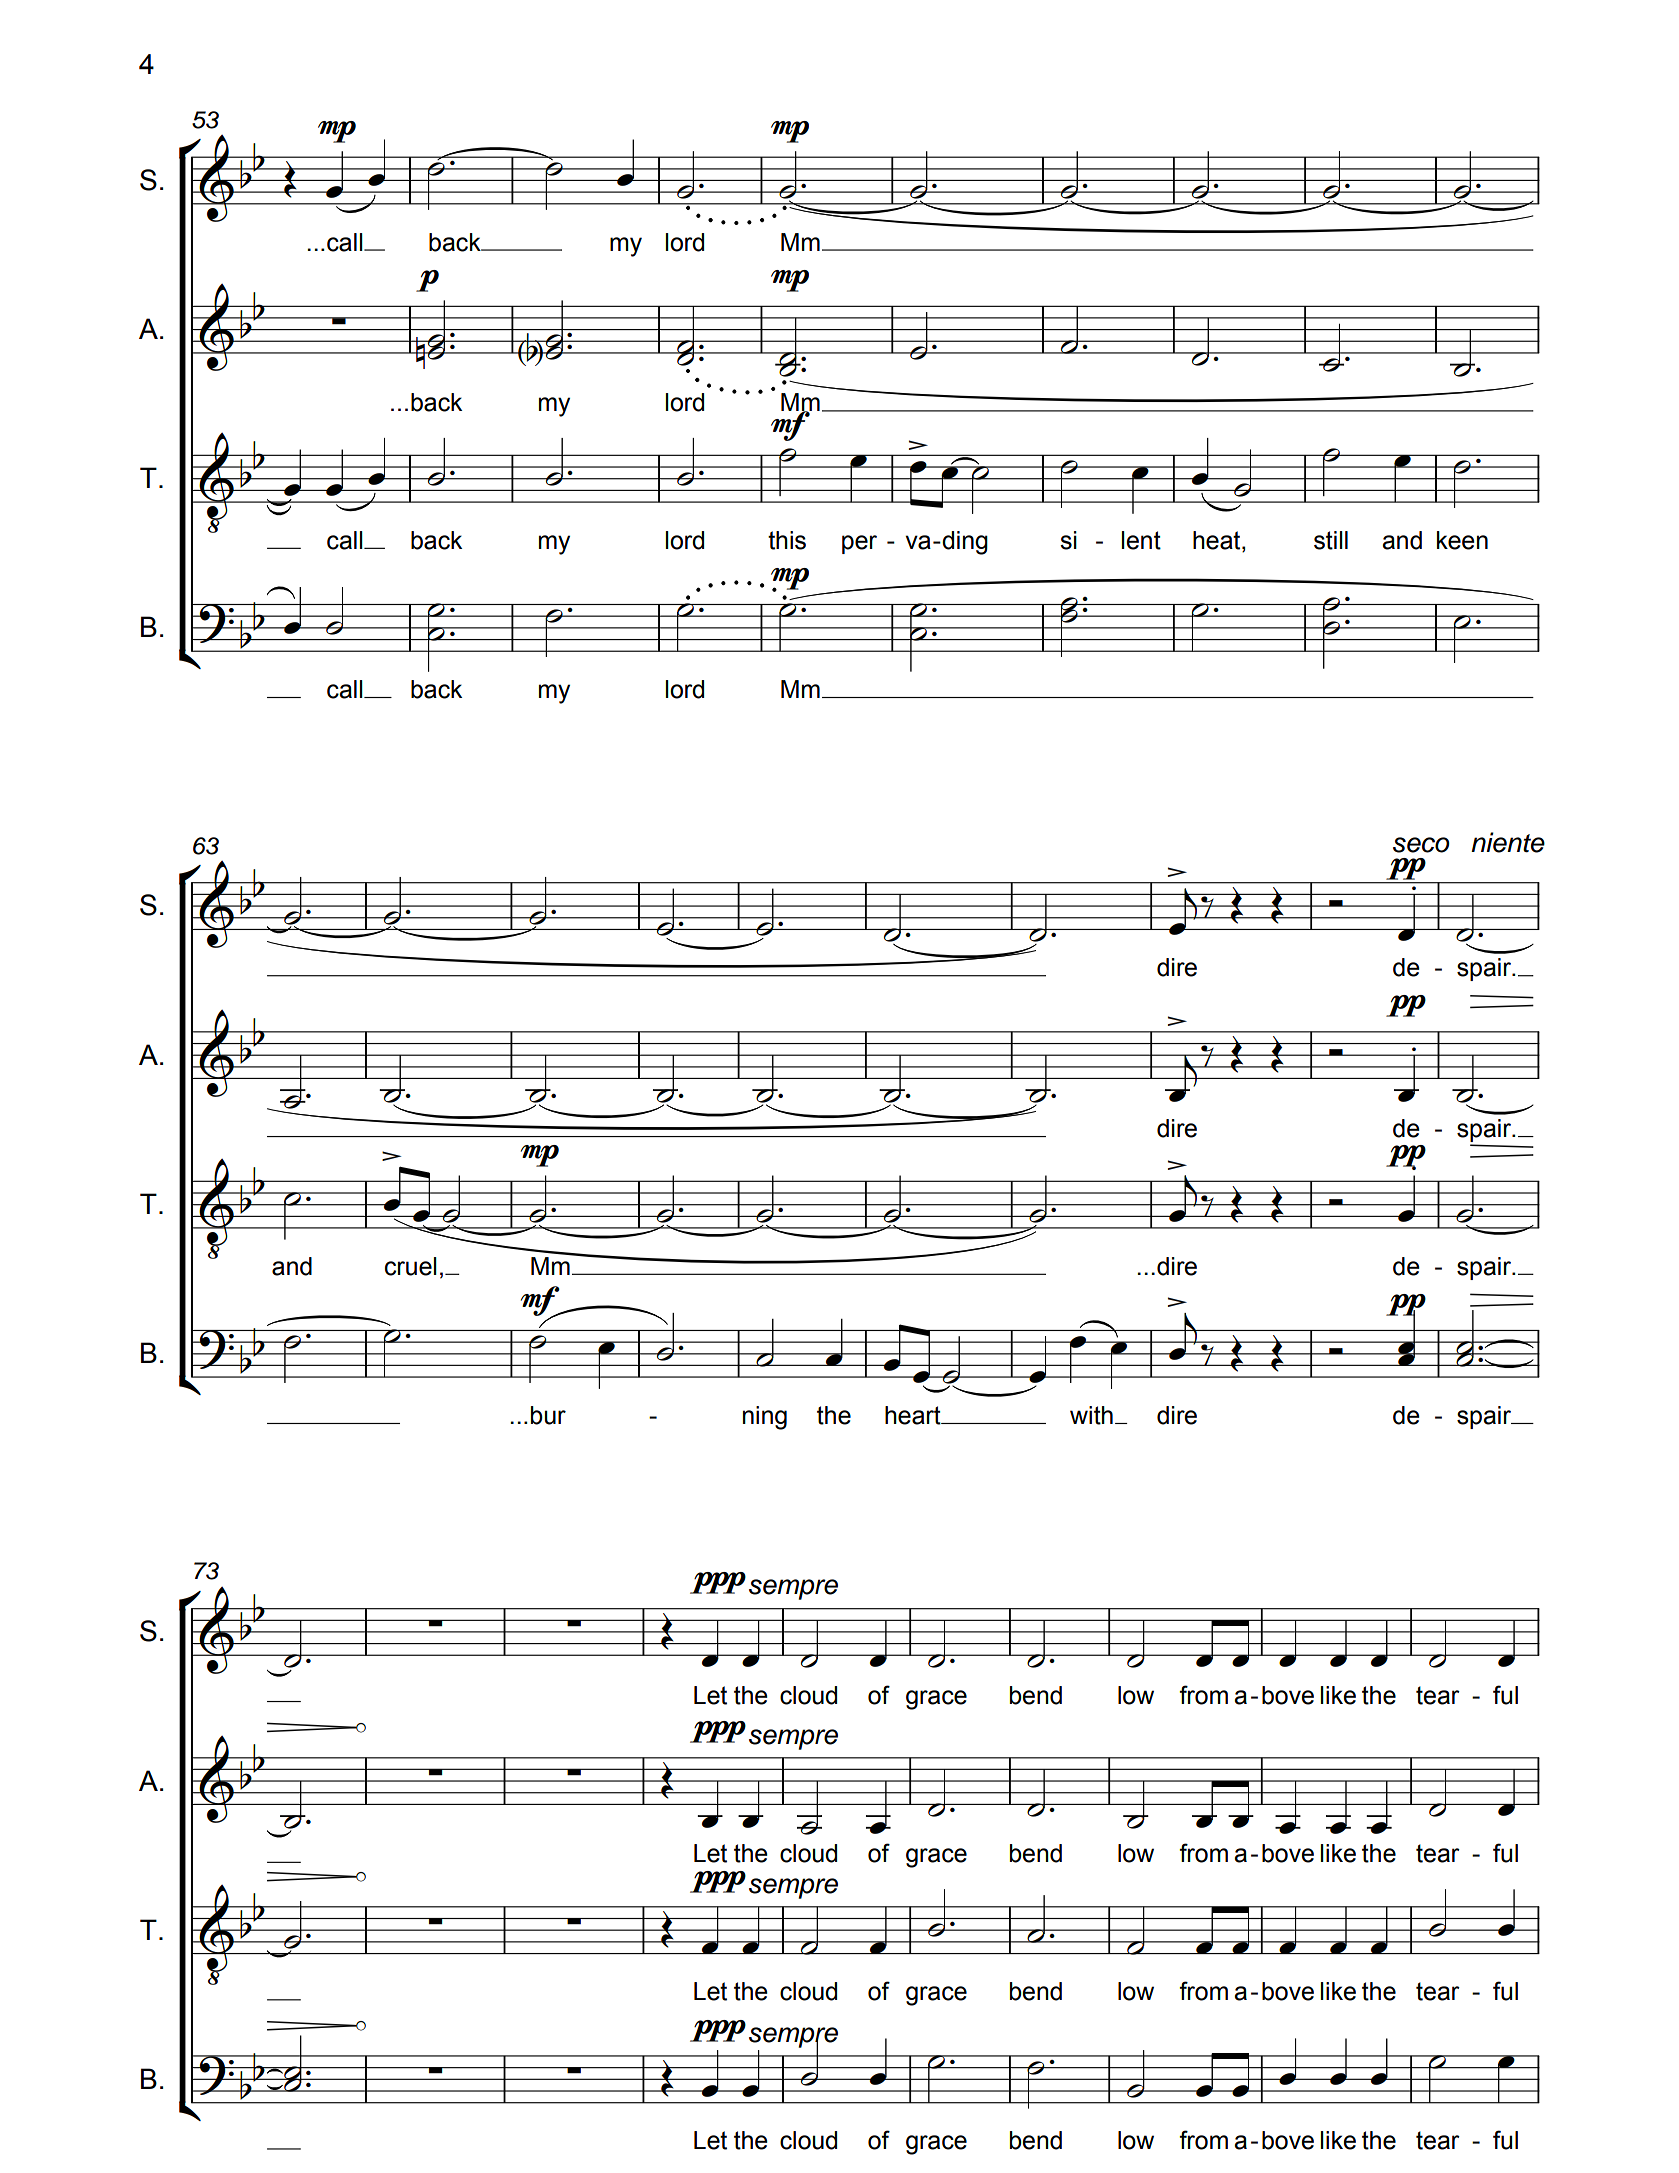  Describe the element at coordinates (1462, 540) in the screenshot. I see `keen` at that location.
